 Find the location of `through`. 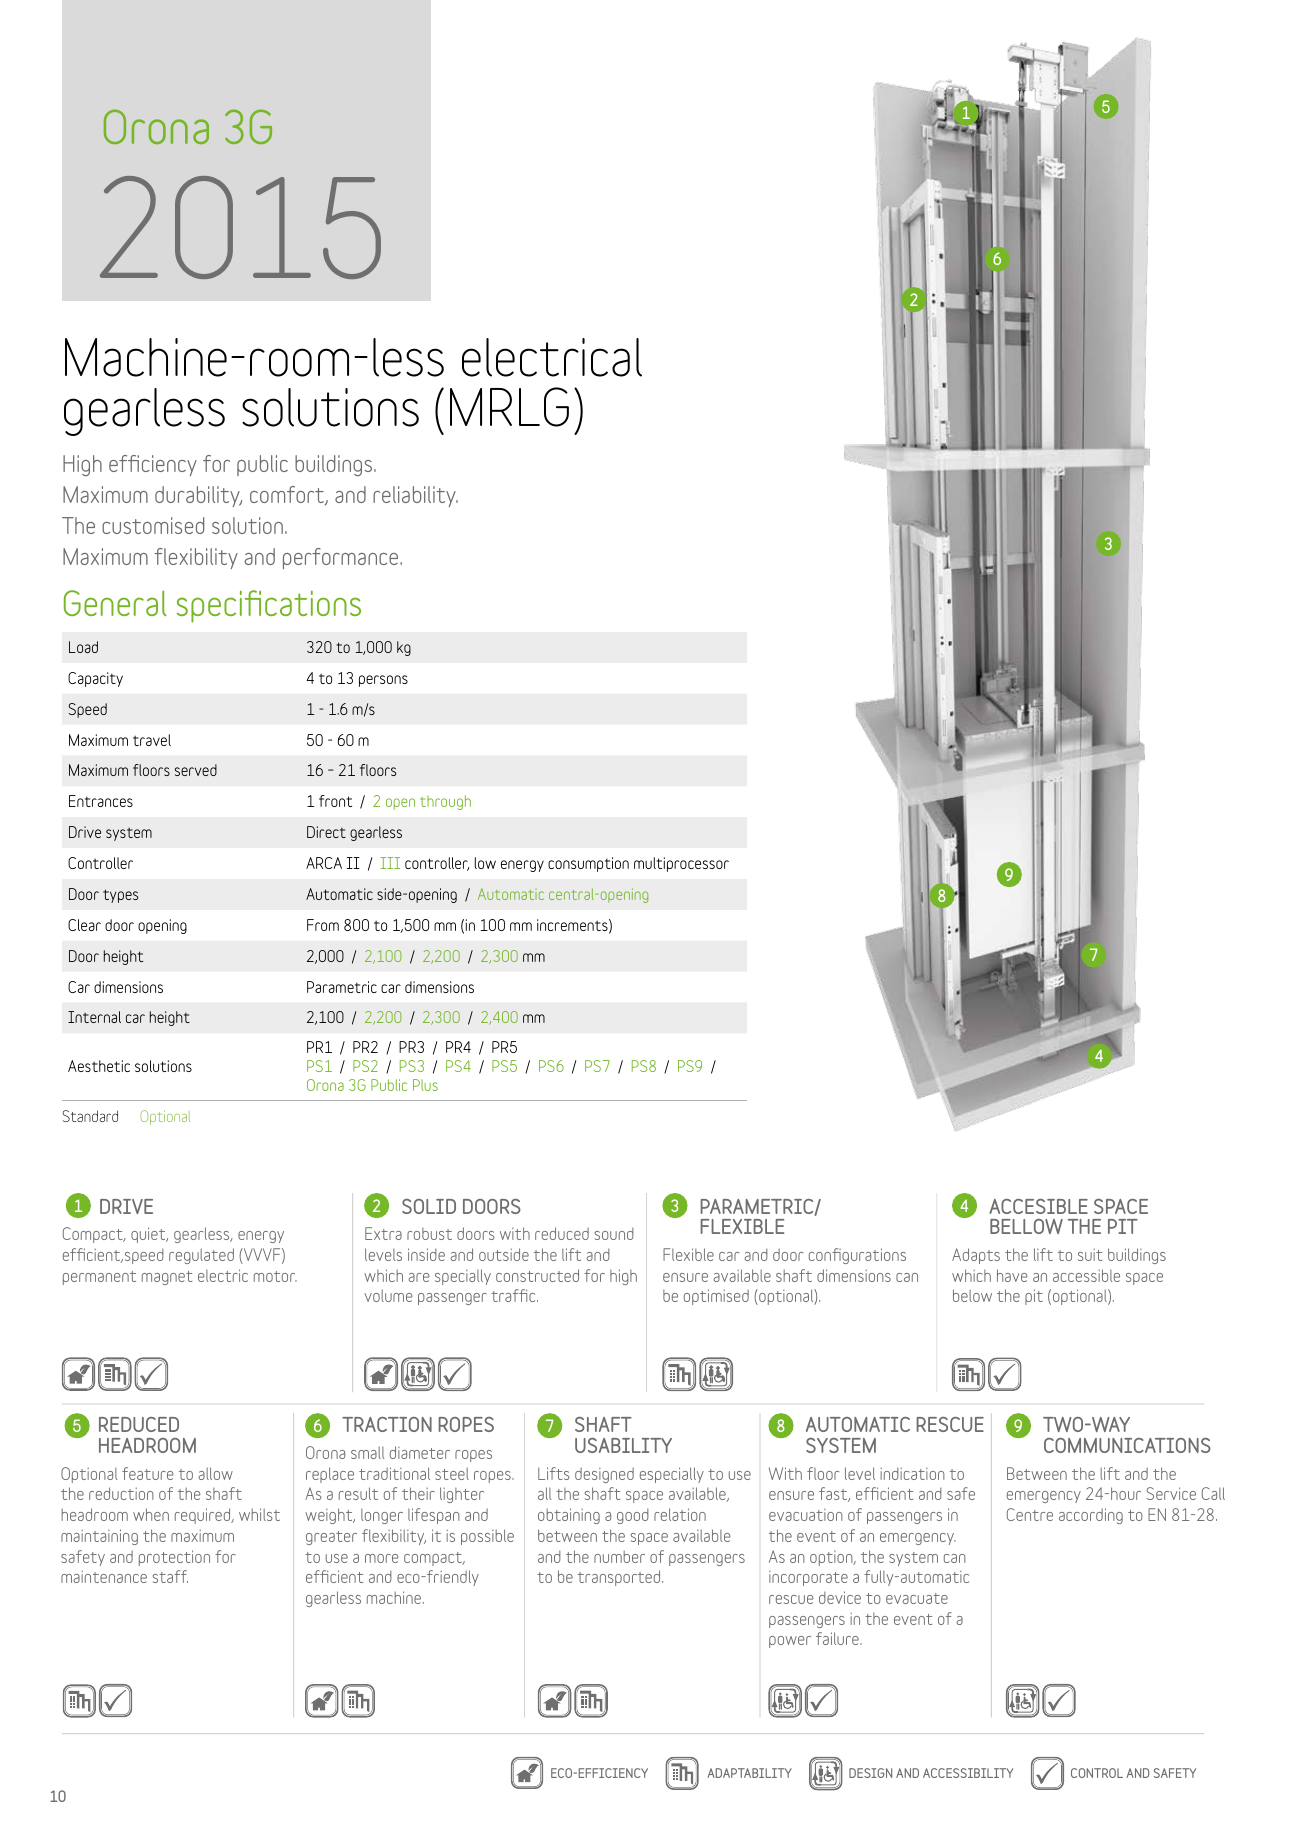

through is located at coordinates (445, 802).
